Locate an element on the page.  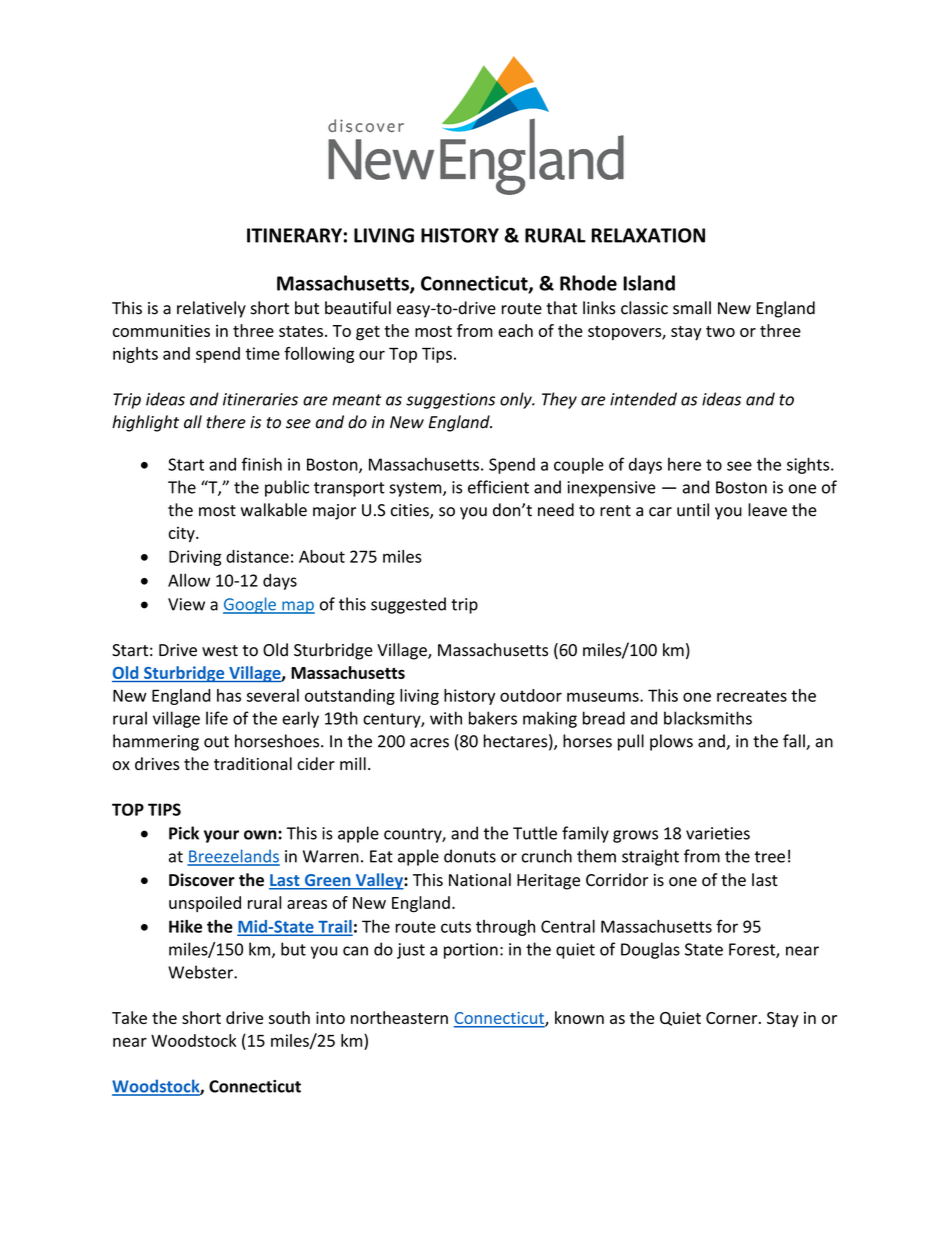
that is located at coordinates (561, 308).
